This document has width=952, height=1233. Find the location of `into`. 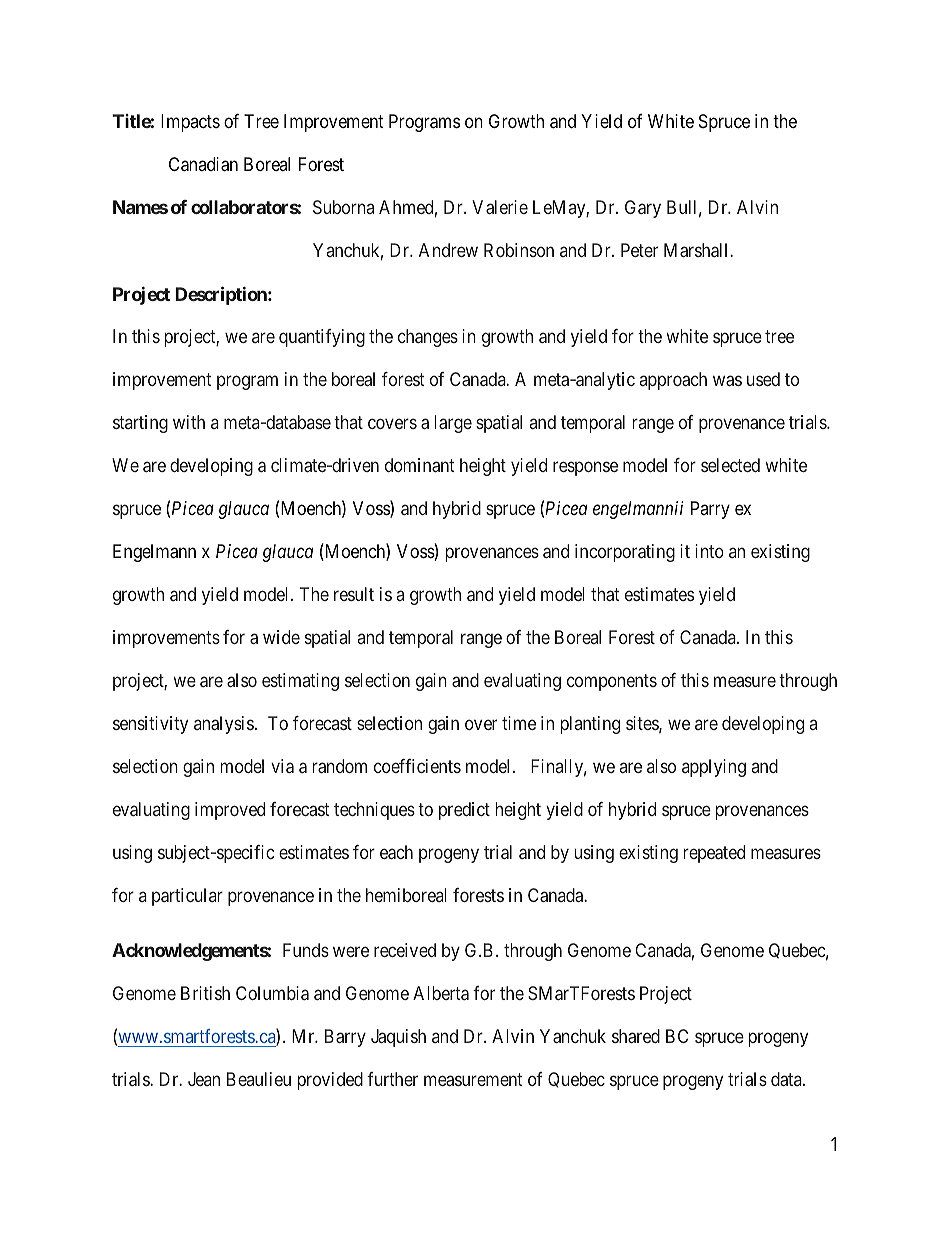

into is located at coordinates (709, 551).
